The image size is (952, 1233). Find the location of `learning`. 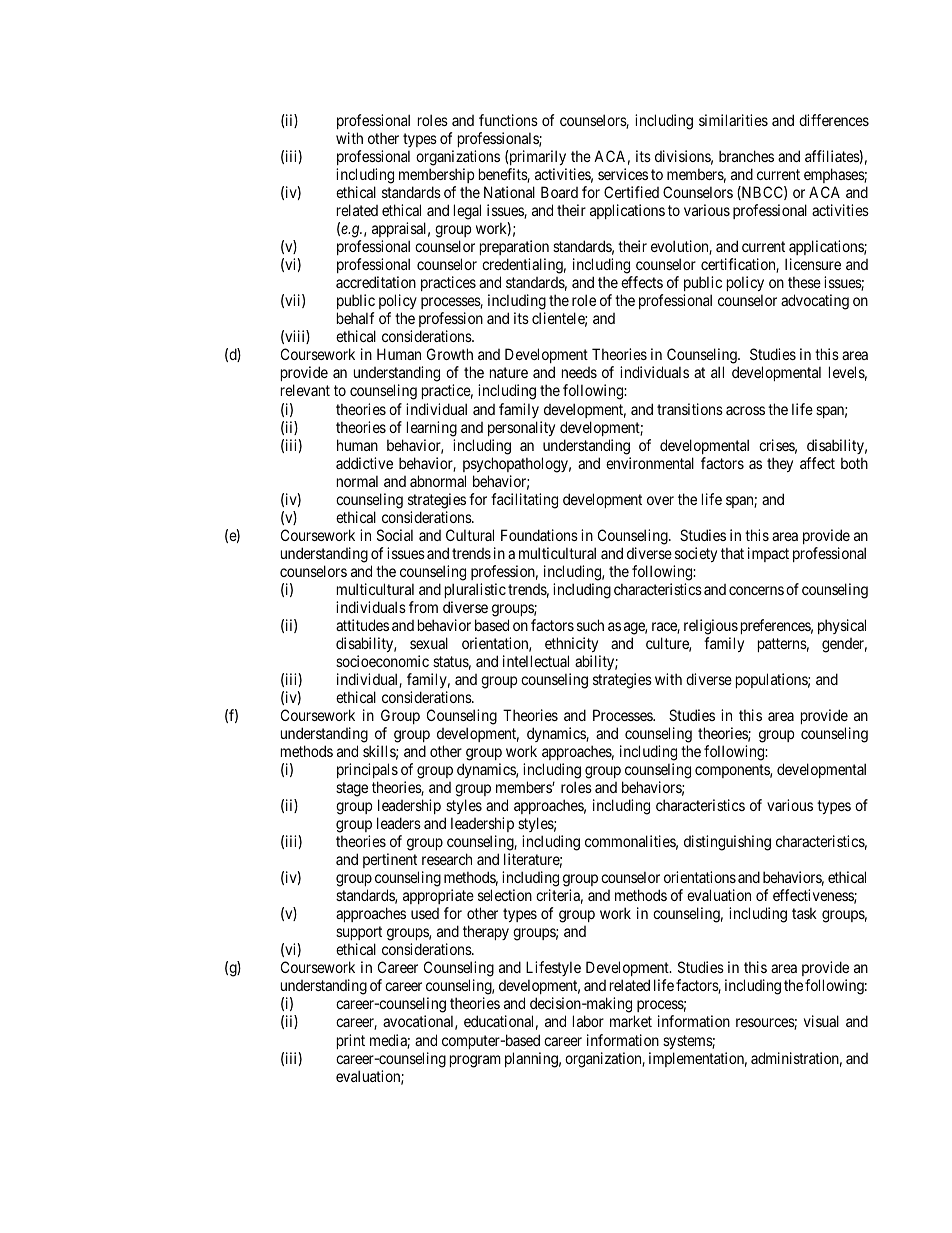

learning is located at coordinates (432, 429).
